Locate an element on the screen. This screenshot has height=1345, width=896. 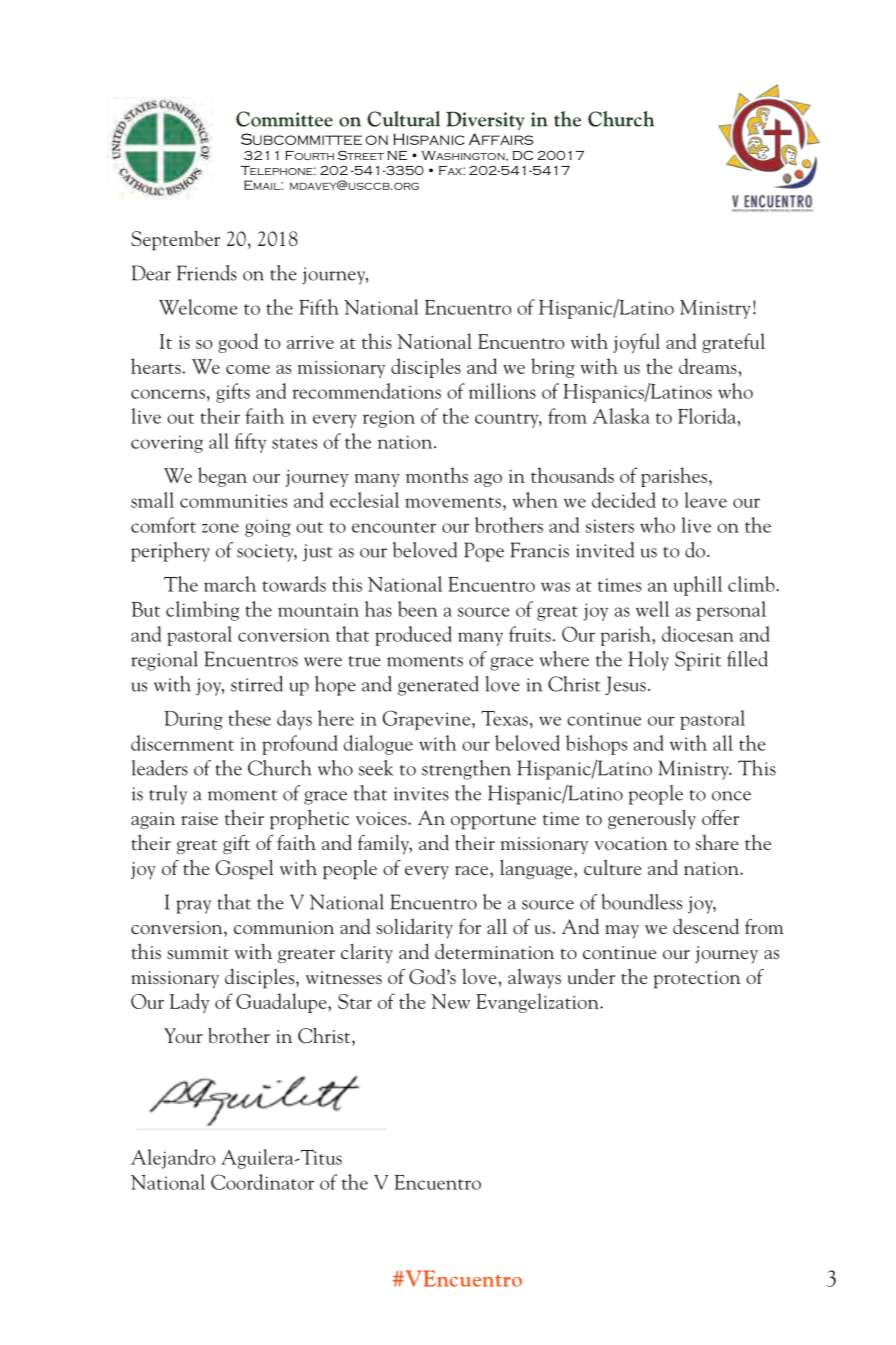
produced is located at coordinates (413, 636).
